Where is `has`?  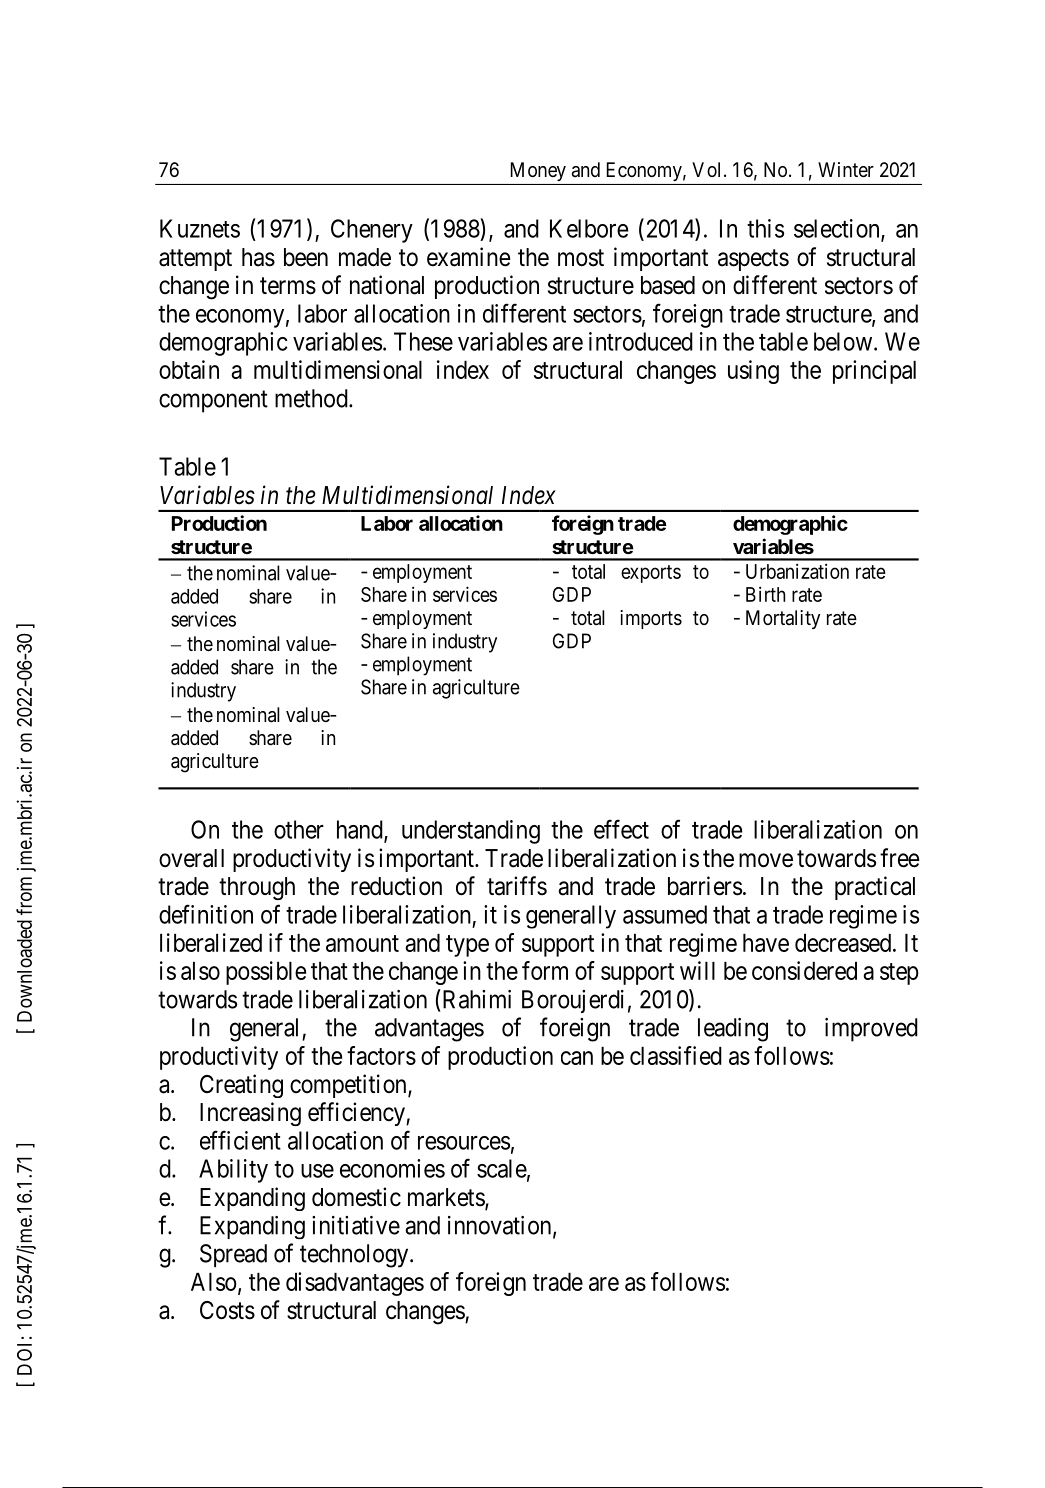
has is located at coordinates (258, 257).
